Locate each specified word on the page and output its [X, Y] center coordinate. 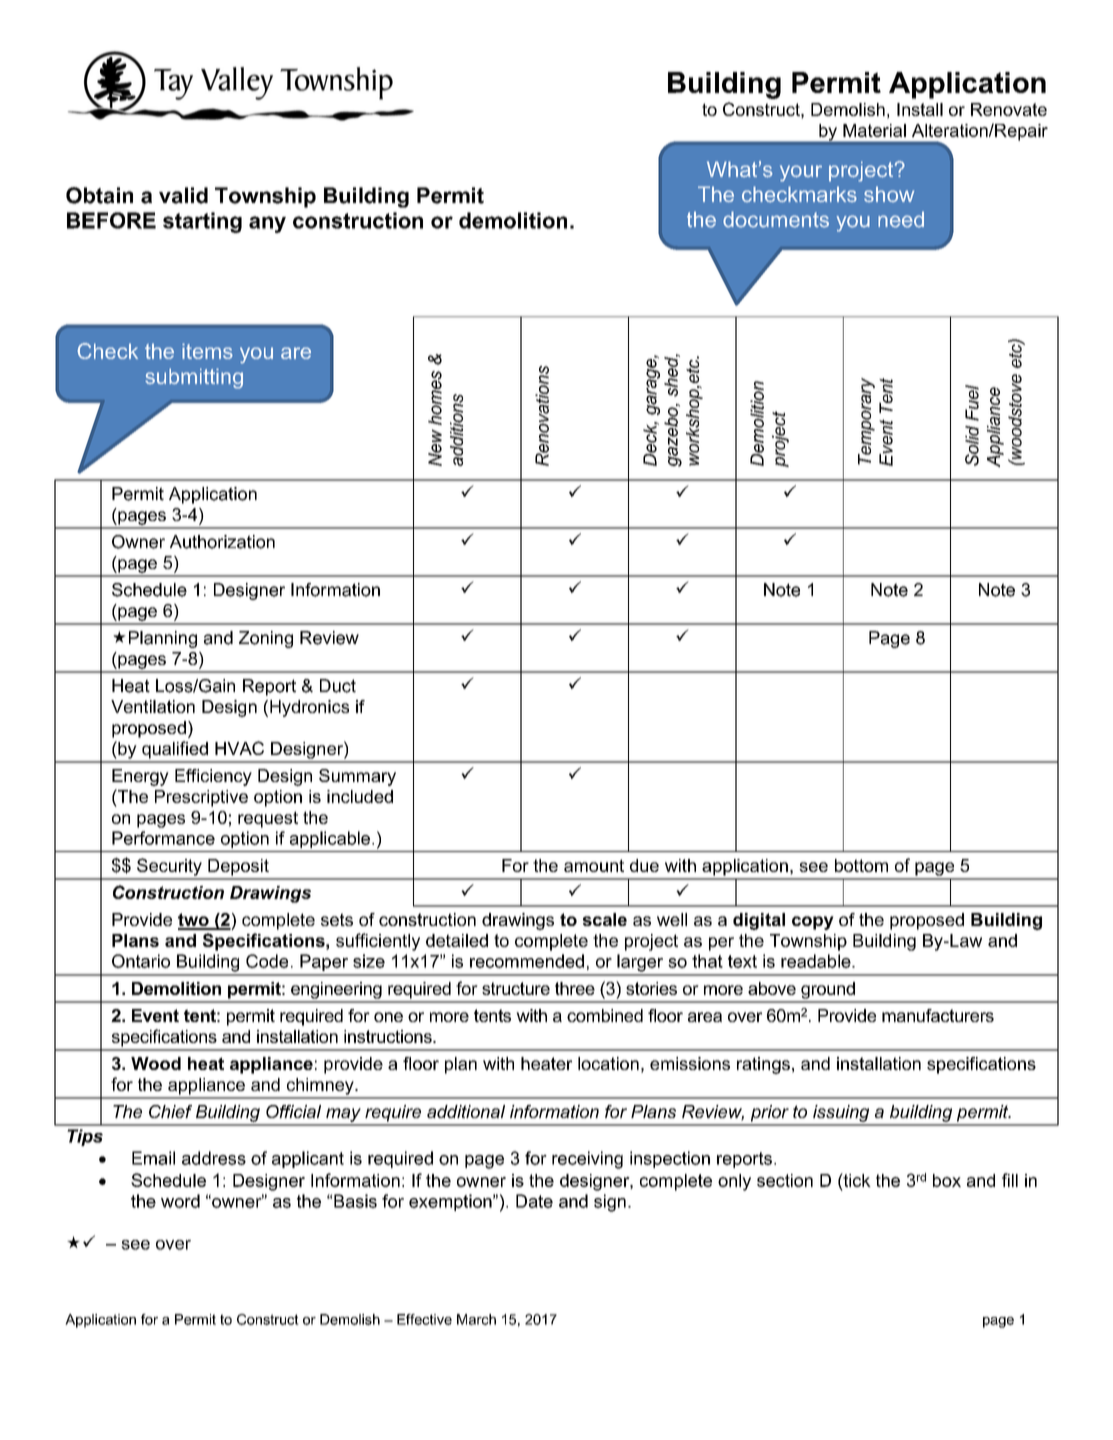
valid [183, 195]
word [180, 1201]
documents [776, 219]
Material [874, 130]
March [476, 1319]
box [947, 1180]
